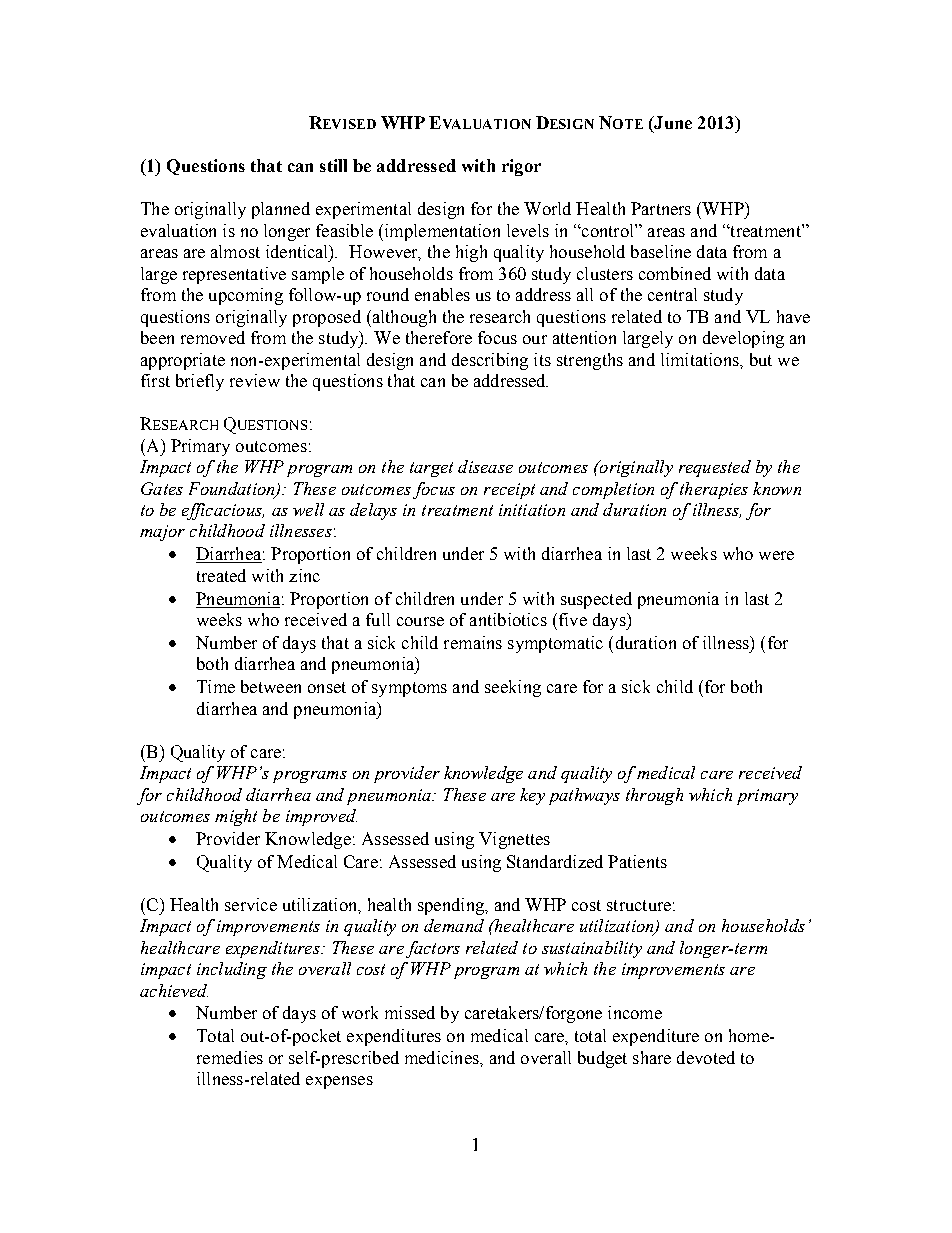  I want to click on medicines, so click(443, 1057).
